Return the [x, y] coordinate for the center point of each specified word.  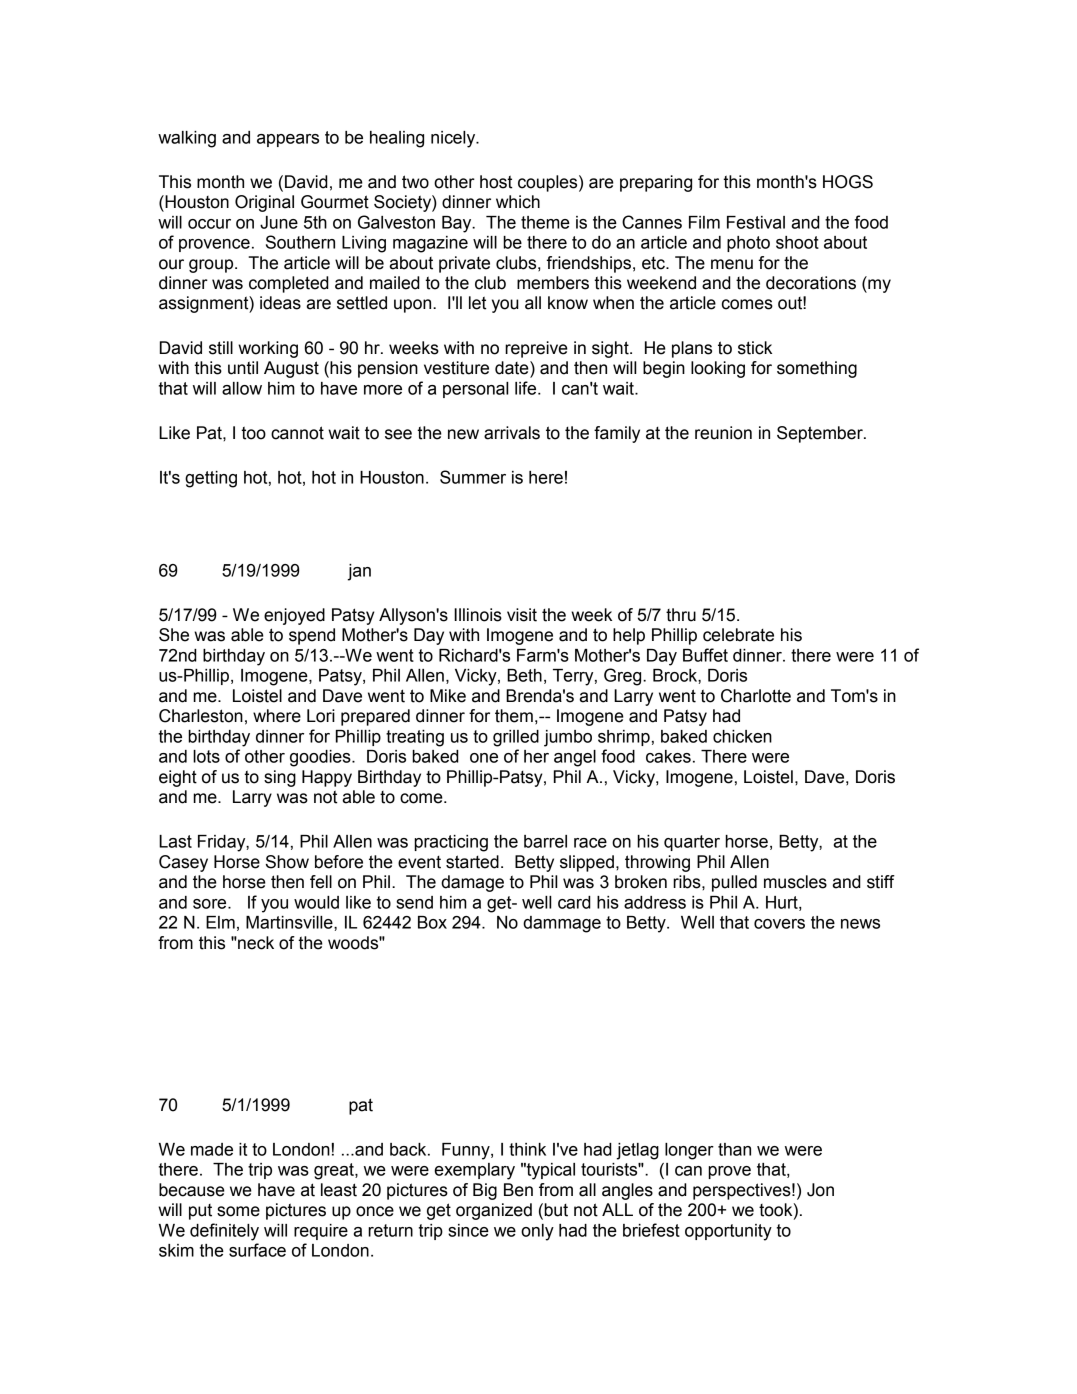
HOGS [848, 182]
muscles [795, 882]
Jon [820, 1190]
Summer [473, 477]
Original [264, 203]
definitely [224, 1232]
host [496, 182]
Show [287, 862]
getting [211, 479]
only [537, 1232]
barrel [545, 841]
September [821, 434]
